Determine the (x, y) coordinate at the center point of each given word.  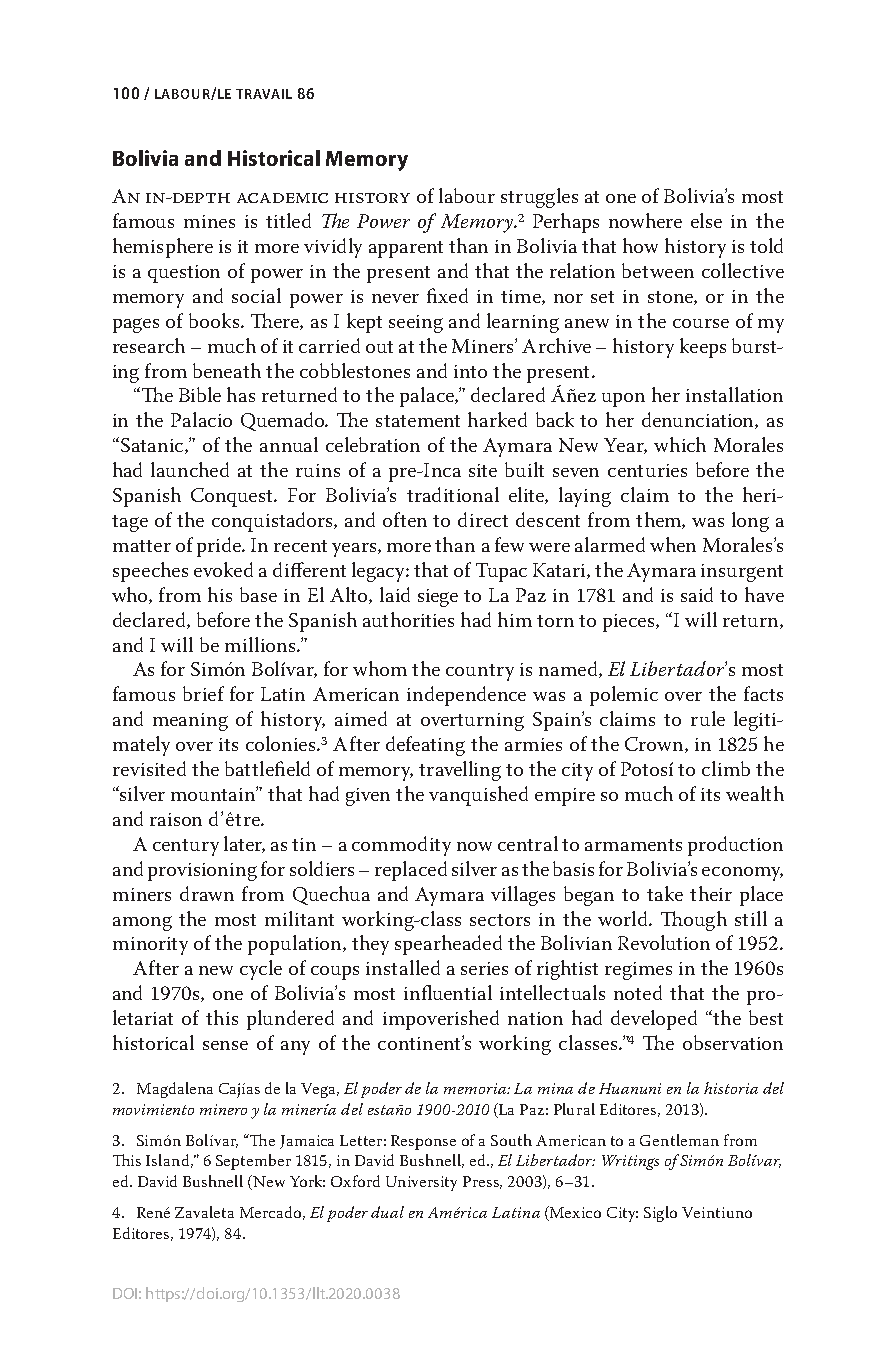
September (253, 1162)
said (697, 594)
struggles (539, 198)
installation (734, 394)
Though (694, 921)
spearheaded (448, 945)
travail (264, 94)
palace (428, 397)
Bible (200, 394)
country (480, 672)
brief (203, 693)
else (706, 220)
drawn (207, 893)
